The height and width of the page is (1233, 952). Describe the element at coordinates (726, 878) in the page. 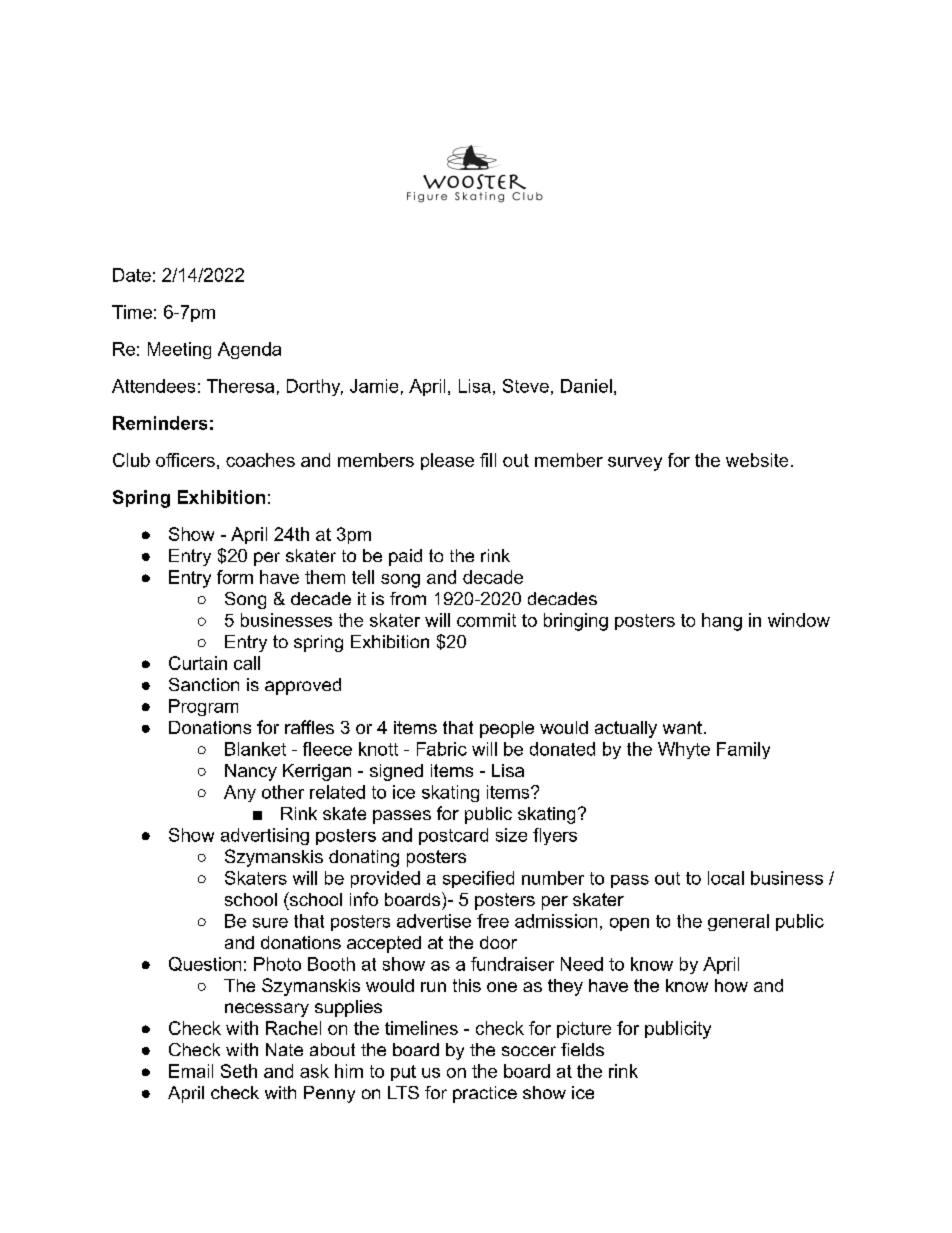

I see `local` at that location.
